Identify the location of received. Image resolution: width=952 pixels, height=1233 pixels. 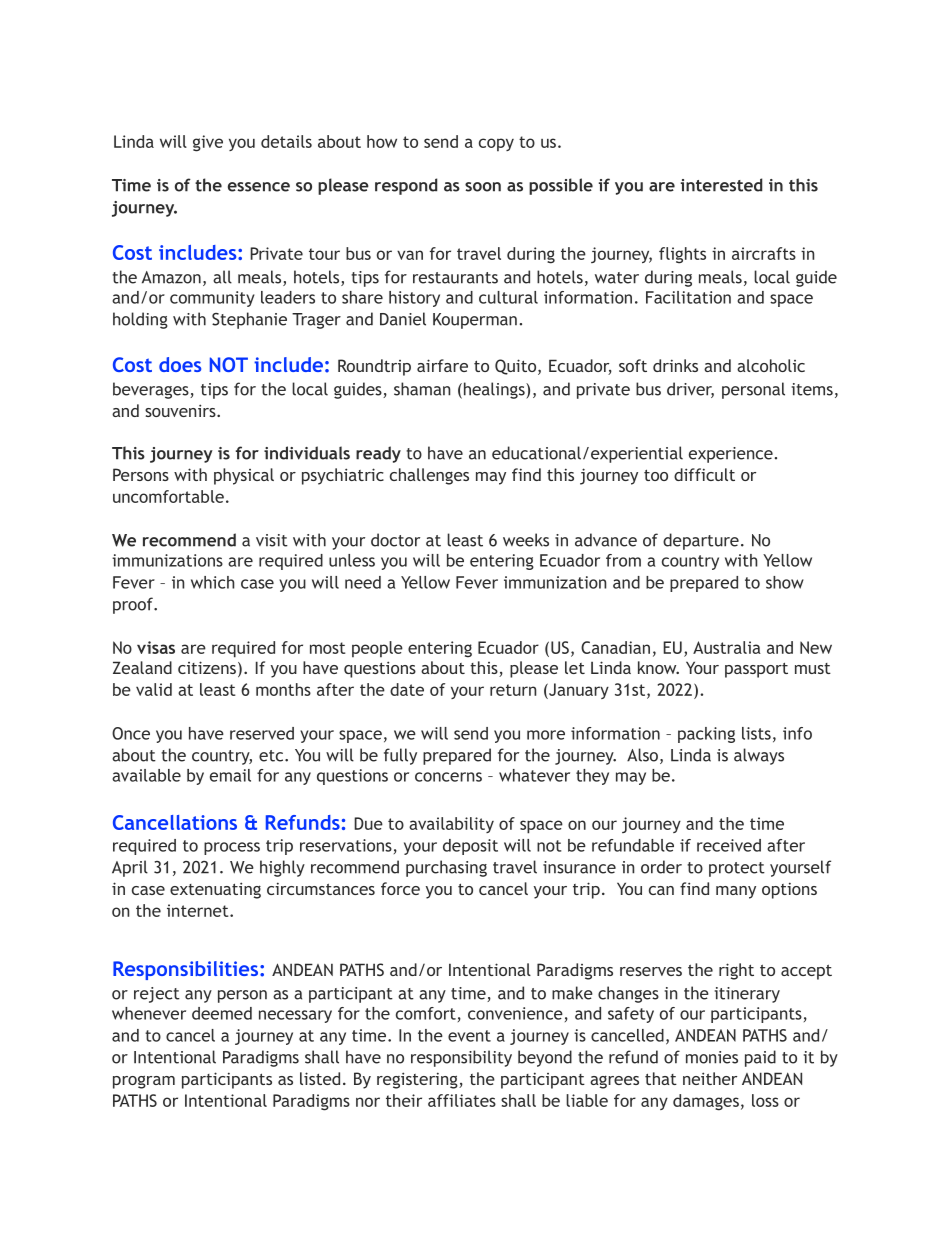
(729, 845).
